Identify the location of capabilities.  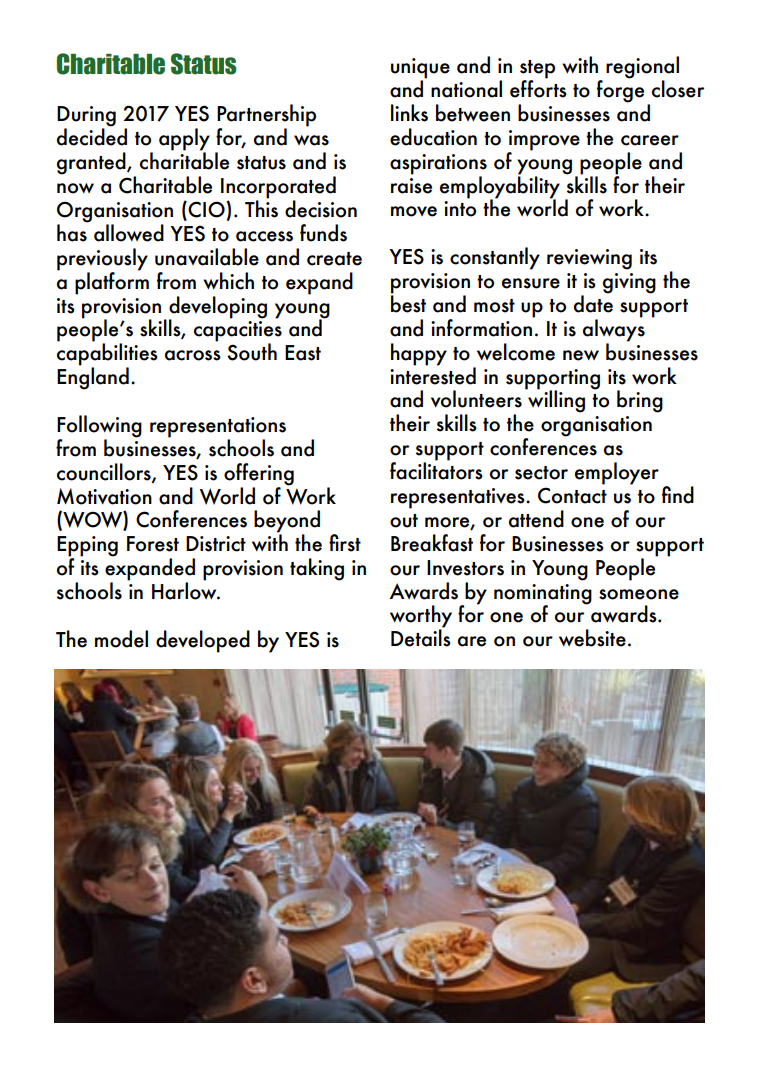
(107, 354).
